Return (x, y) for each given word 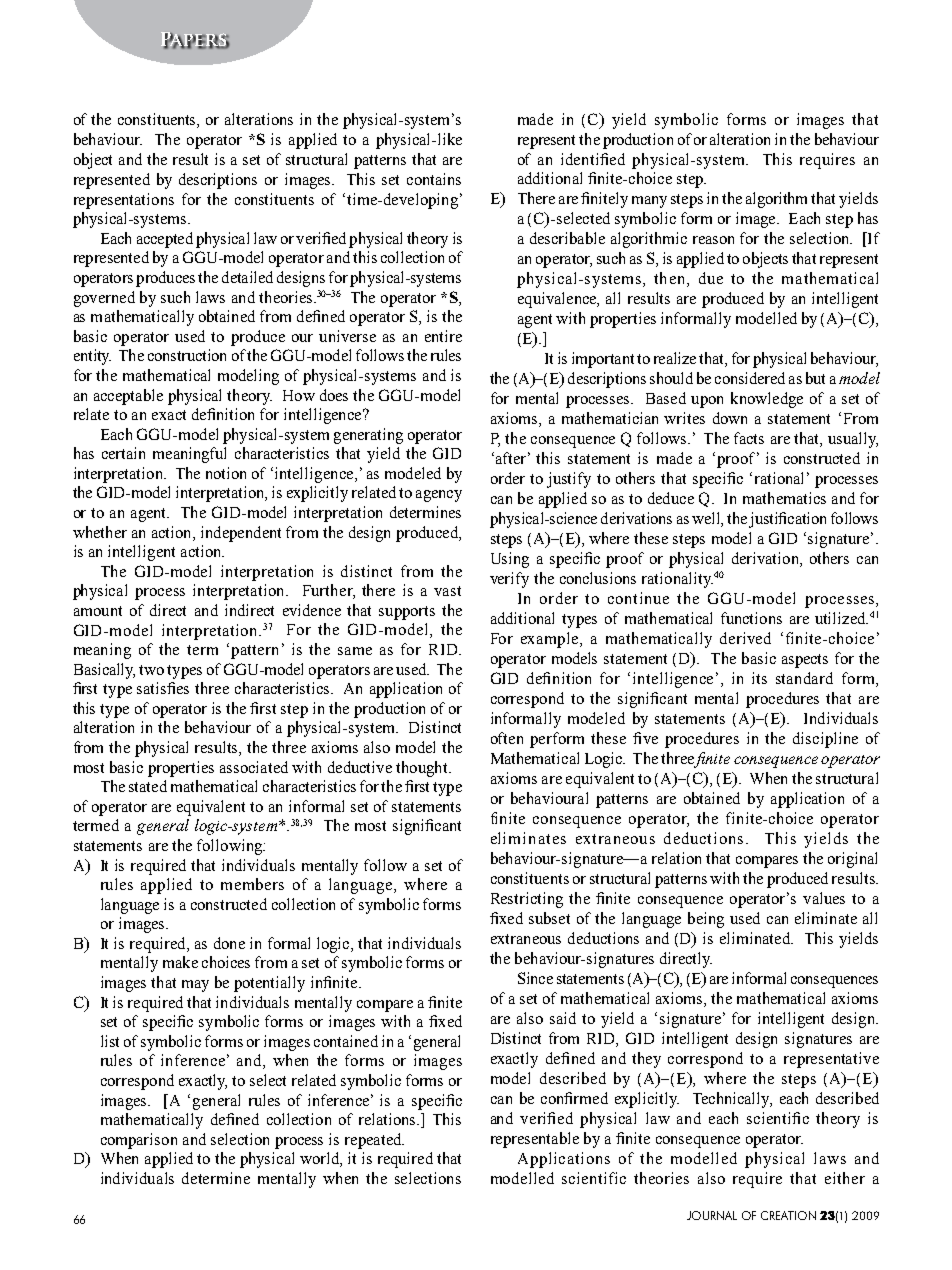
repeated (374, 1141)
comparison (139, 1141)
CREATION (788, 1215)
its (759, 678)
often (507, 738)
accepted (165, 240)
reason (713, 240)
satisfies (163, 688)
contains (434, 179)
